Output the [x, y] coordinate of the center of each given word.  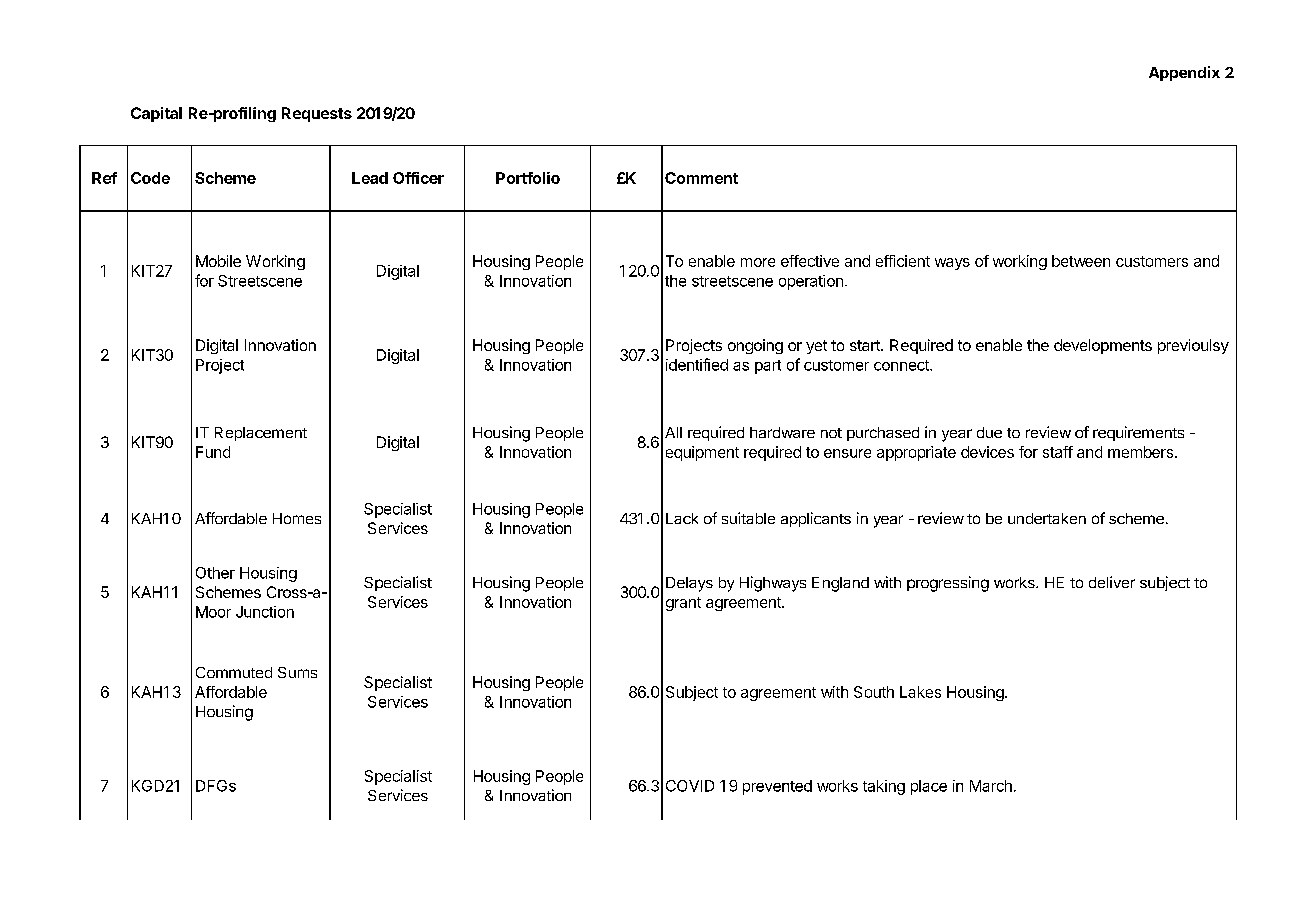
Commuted [234, 672]
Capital [156, 114]
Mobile [218, 261]
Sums [297, 672]
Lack [682, 518]
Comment [701, 178]
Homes [297, 518]
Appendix [1184, 73]
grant [683, 604]
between [1081, 261]
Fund [213, 452]
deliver [1112, 582]
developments [1103, 346]
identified [697, 364]
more [758, 262]
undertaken [1047, 518]
